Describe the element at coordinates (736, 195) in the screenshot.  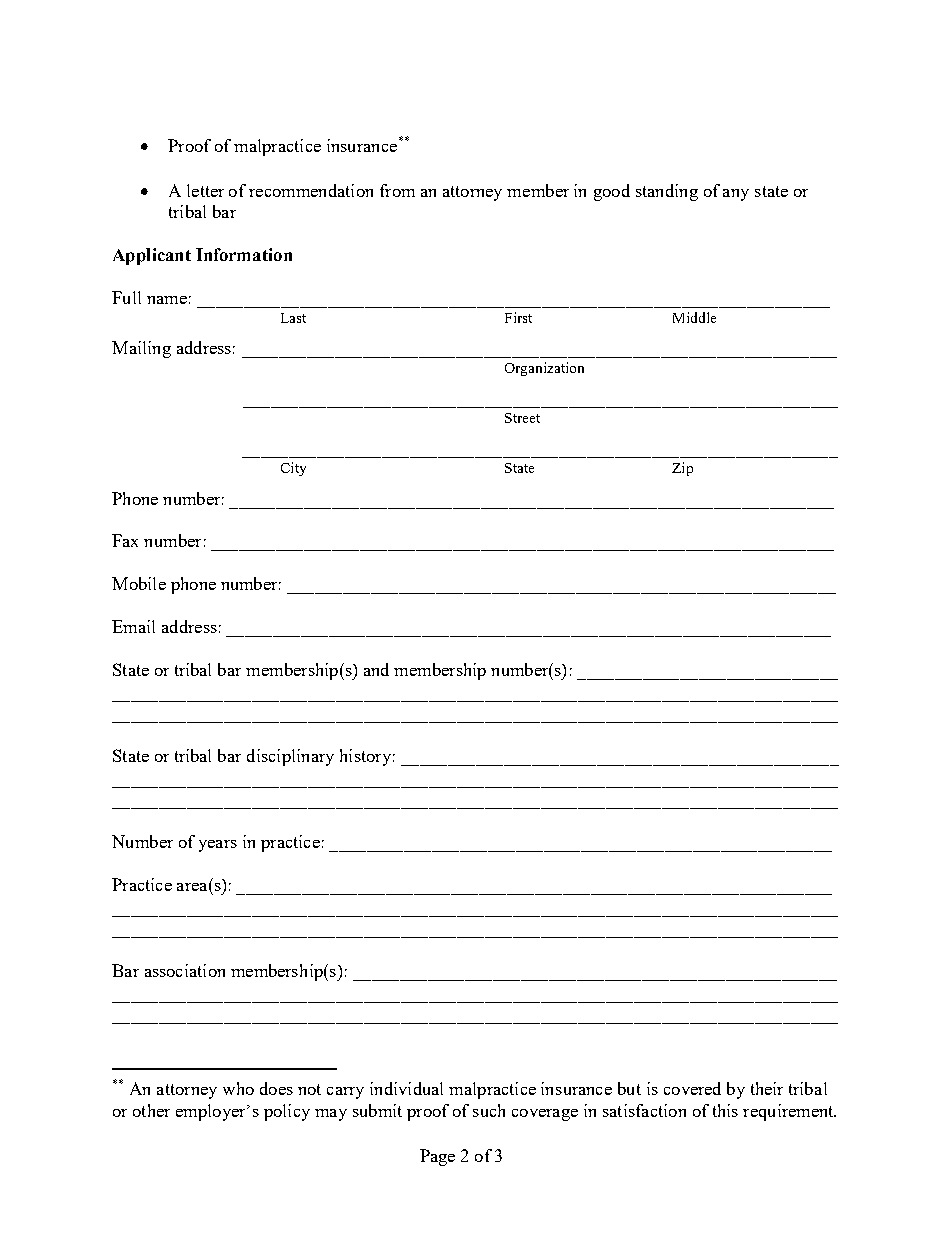
I see `any` at that location.
